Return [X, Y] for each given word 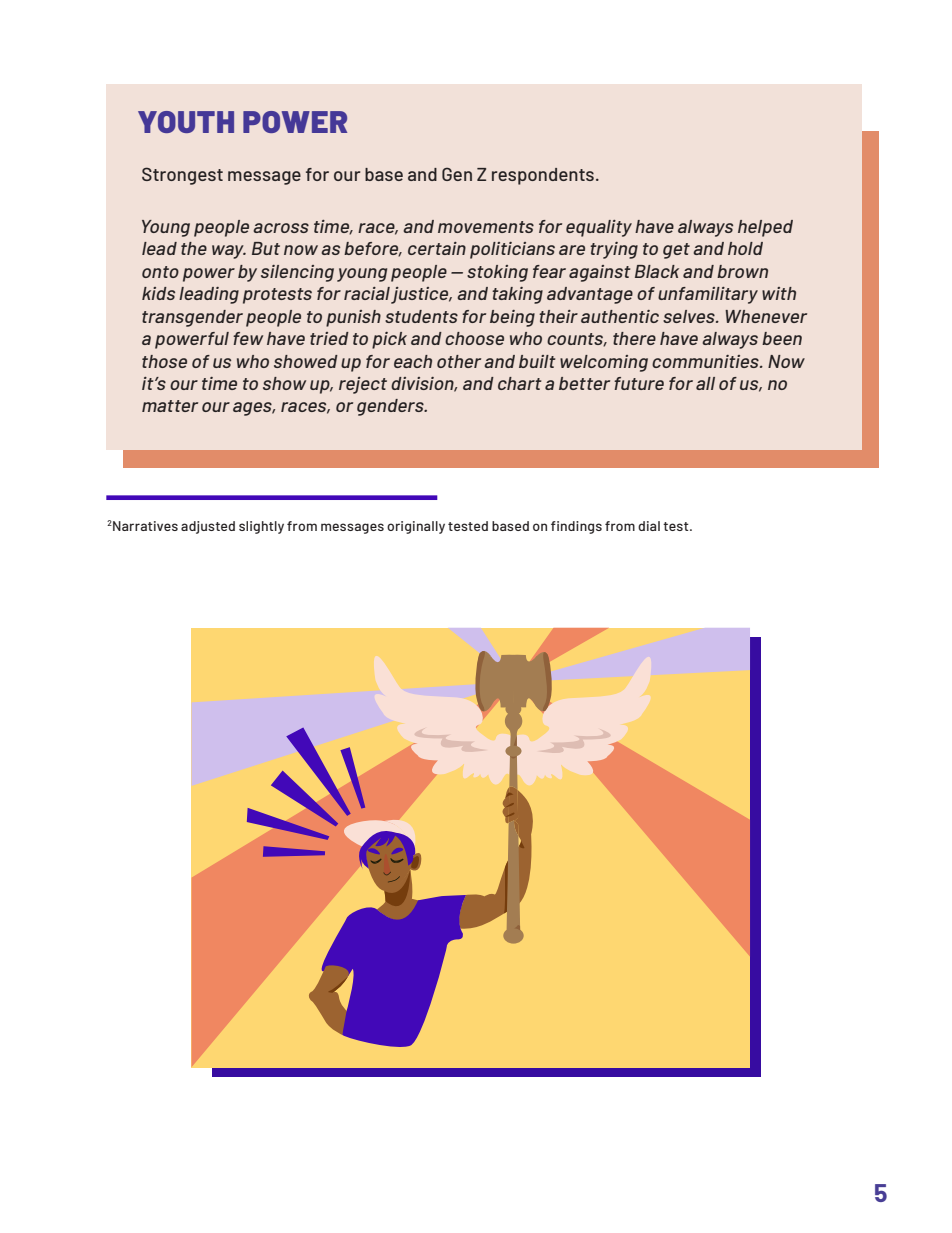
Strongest [182, 176]
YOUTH [186, 122]
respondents [543, 176]
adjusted [208, 527]
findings [576, 527]
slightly [261, 527]
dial [649, 526]
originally [416, 527]
